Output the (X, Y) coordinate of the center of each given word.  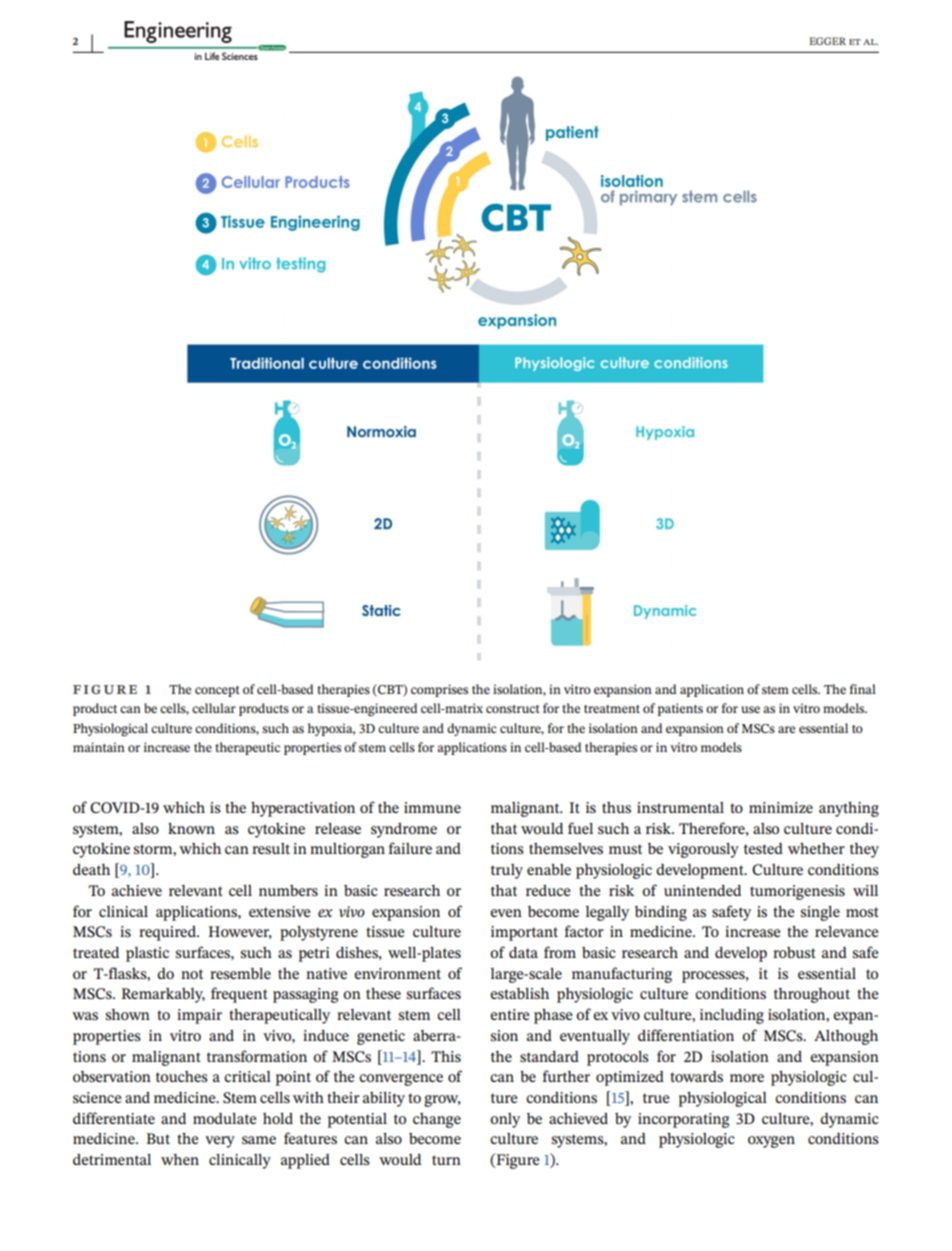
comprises (439, 690)
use (750, 709)
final (862, 689)
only (505, 1120)
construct (513, 709)
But (158, 1138)
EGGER (827, 41)
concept (217, 691)
